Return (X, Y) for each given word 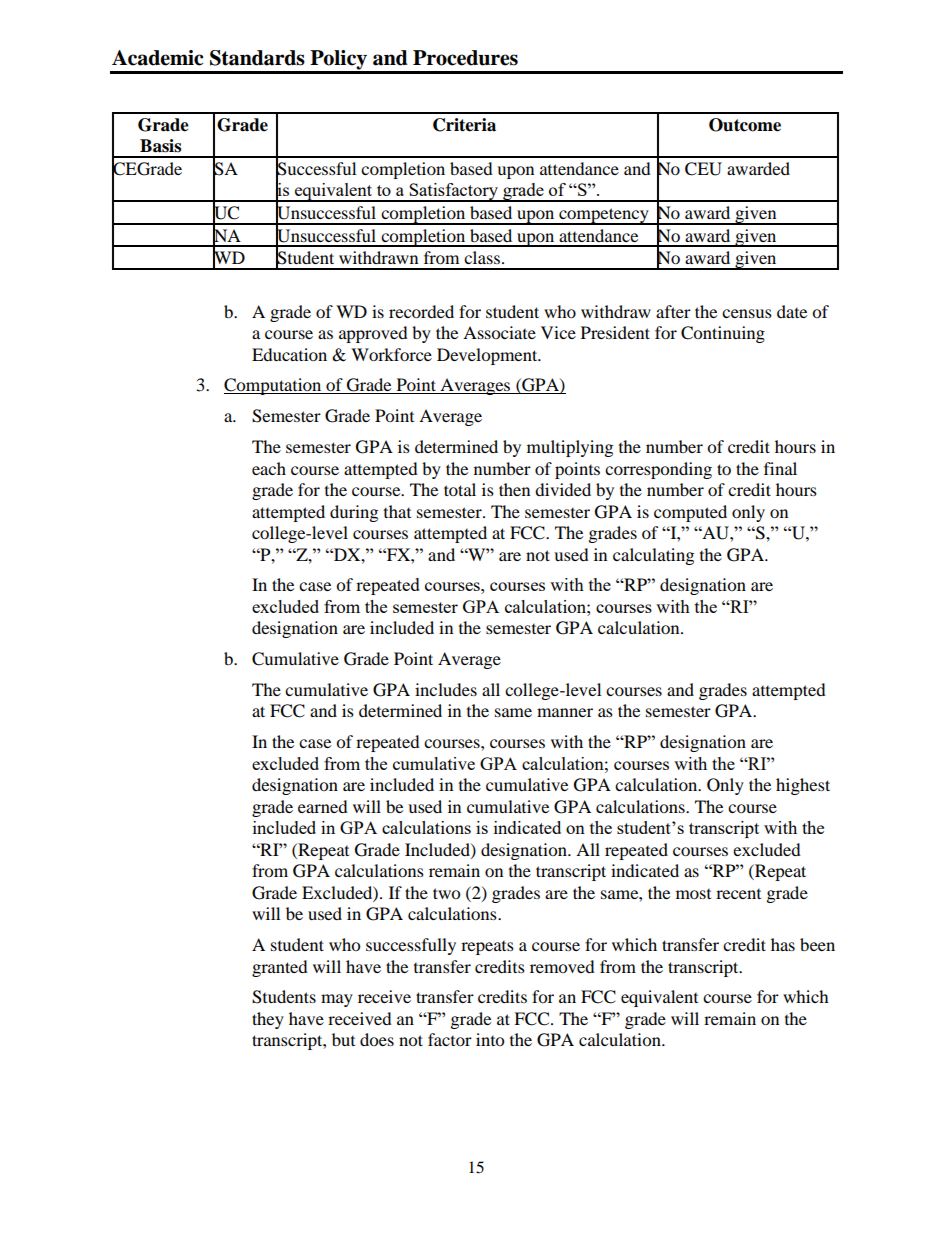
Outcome (745, 125)
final (780, 468)
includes (446, 689)
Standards (257, 58)
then (514, 489)
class (482, 257)
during (354, 513)
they (268, 1020)
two (446, 893)
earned (323, 806)
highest (803, 786)
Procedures (465, 58)
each (269, 468)
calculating (653, 556)
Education (289, 354)
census (747, 313)
